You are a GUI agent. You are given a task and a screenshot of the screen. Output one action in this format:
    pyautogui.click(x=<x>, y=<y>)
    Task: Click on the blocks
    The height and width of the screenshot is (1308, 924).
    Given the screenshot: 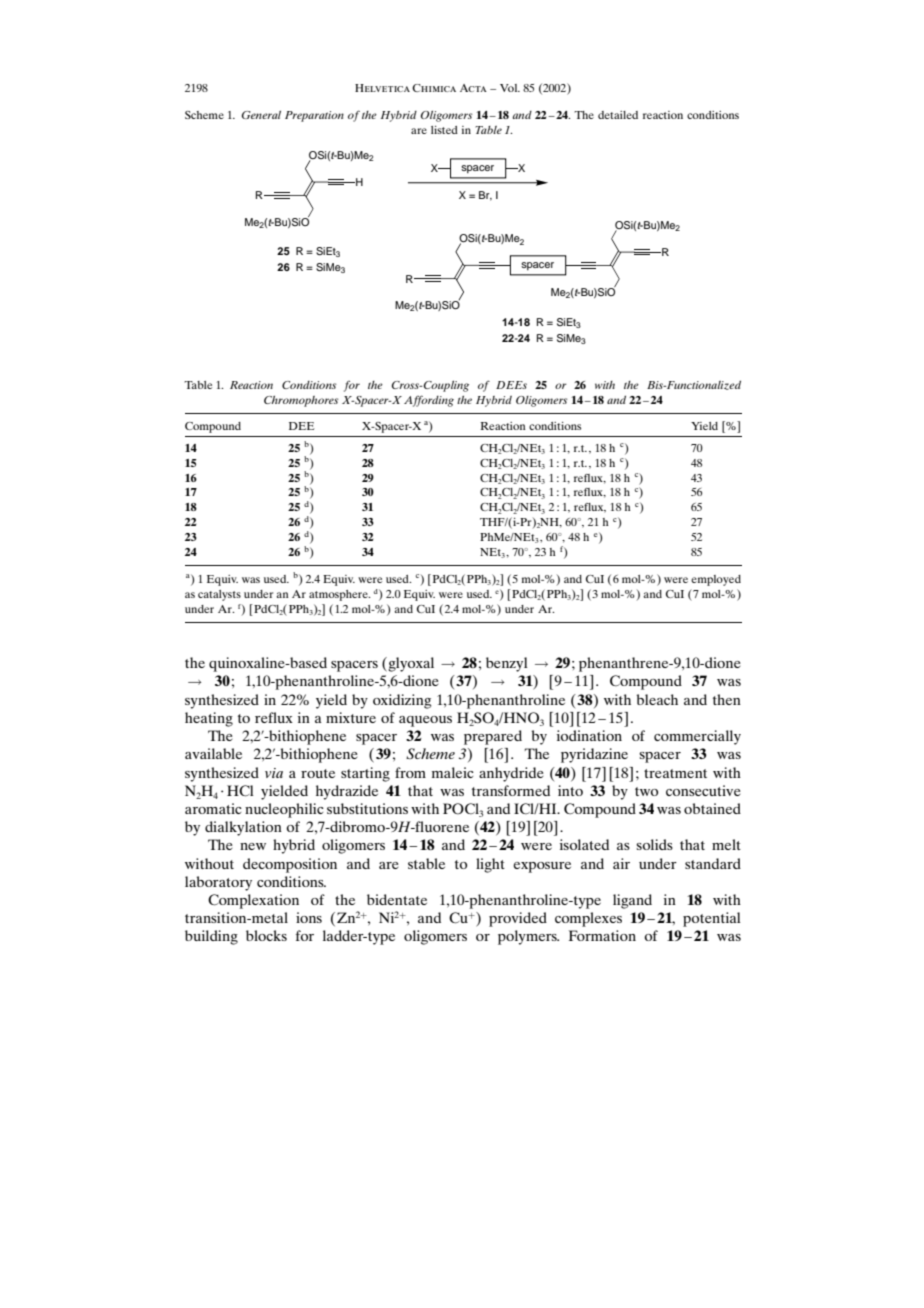 What is the action you would take?
    pyautogui.click(x=266, y=935)
